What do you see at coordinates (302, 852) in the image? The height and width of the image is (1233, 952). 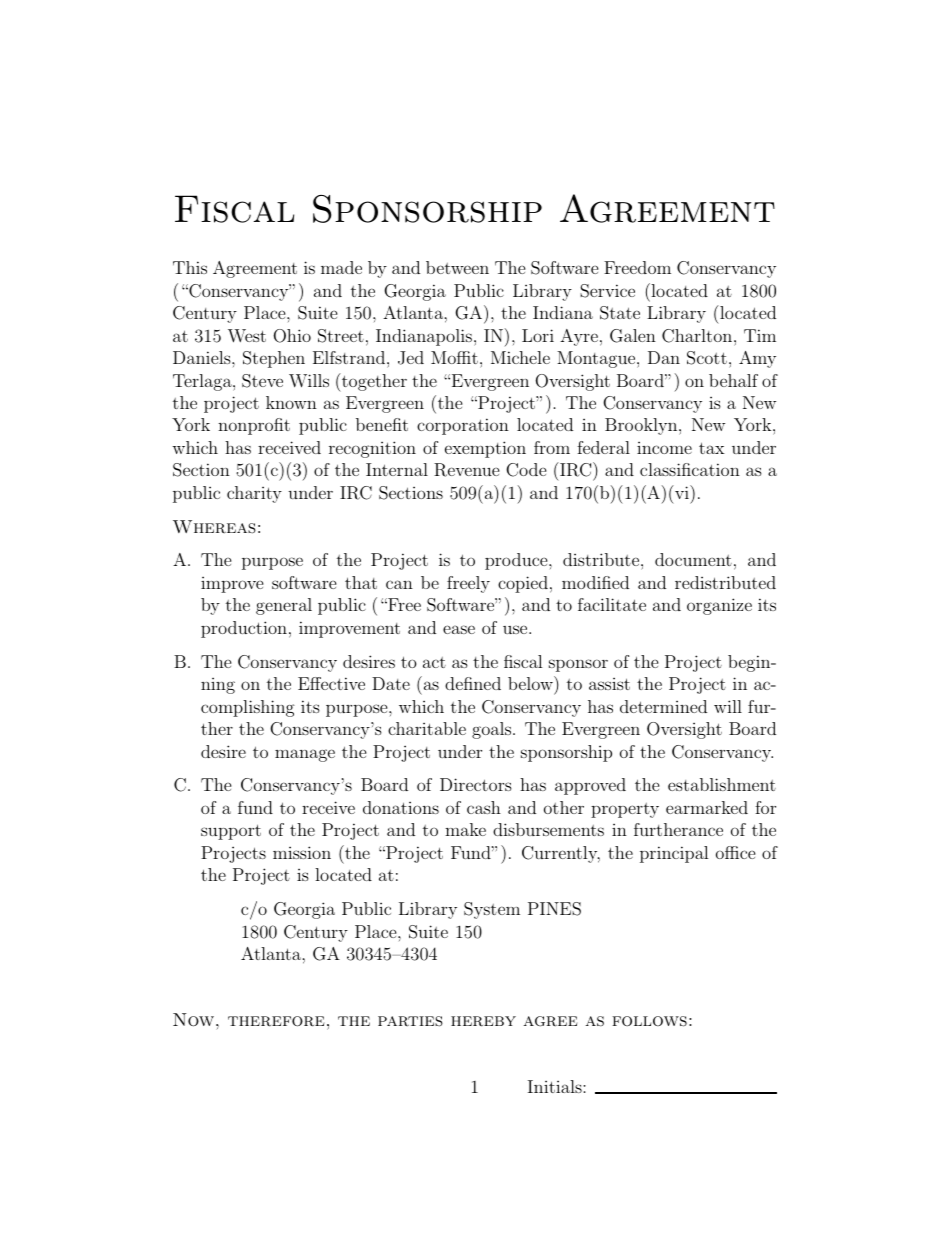 I see `mission` at bounding box center [302, 852].
